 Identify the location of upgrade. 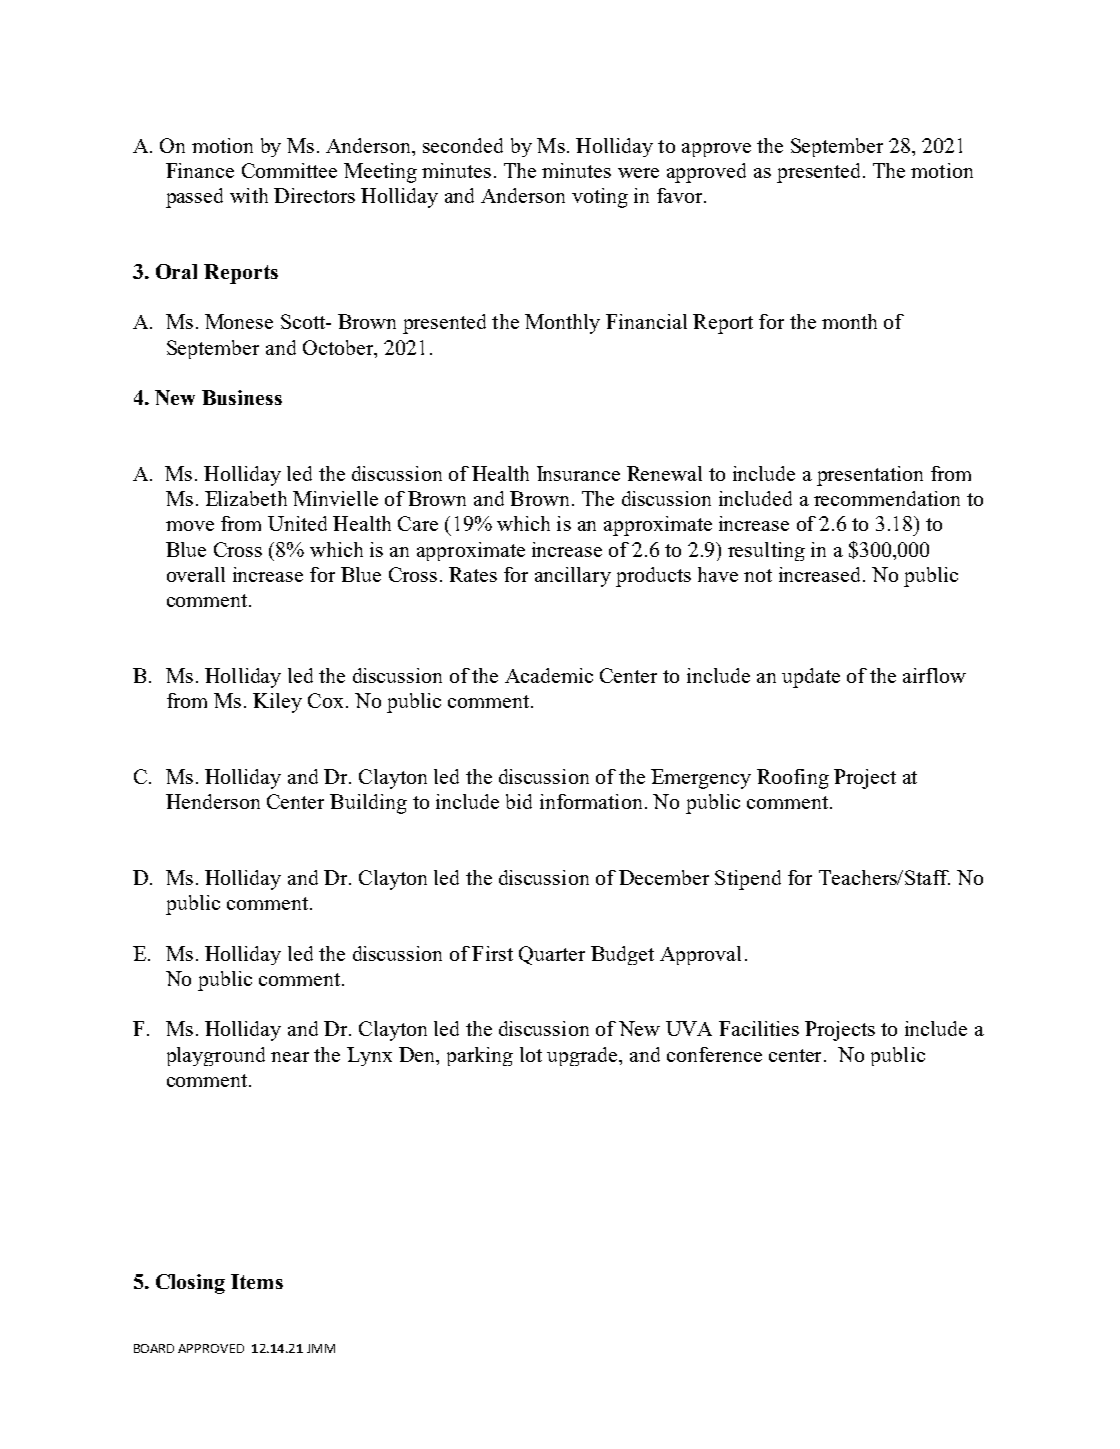
(583, 1056).
